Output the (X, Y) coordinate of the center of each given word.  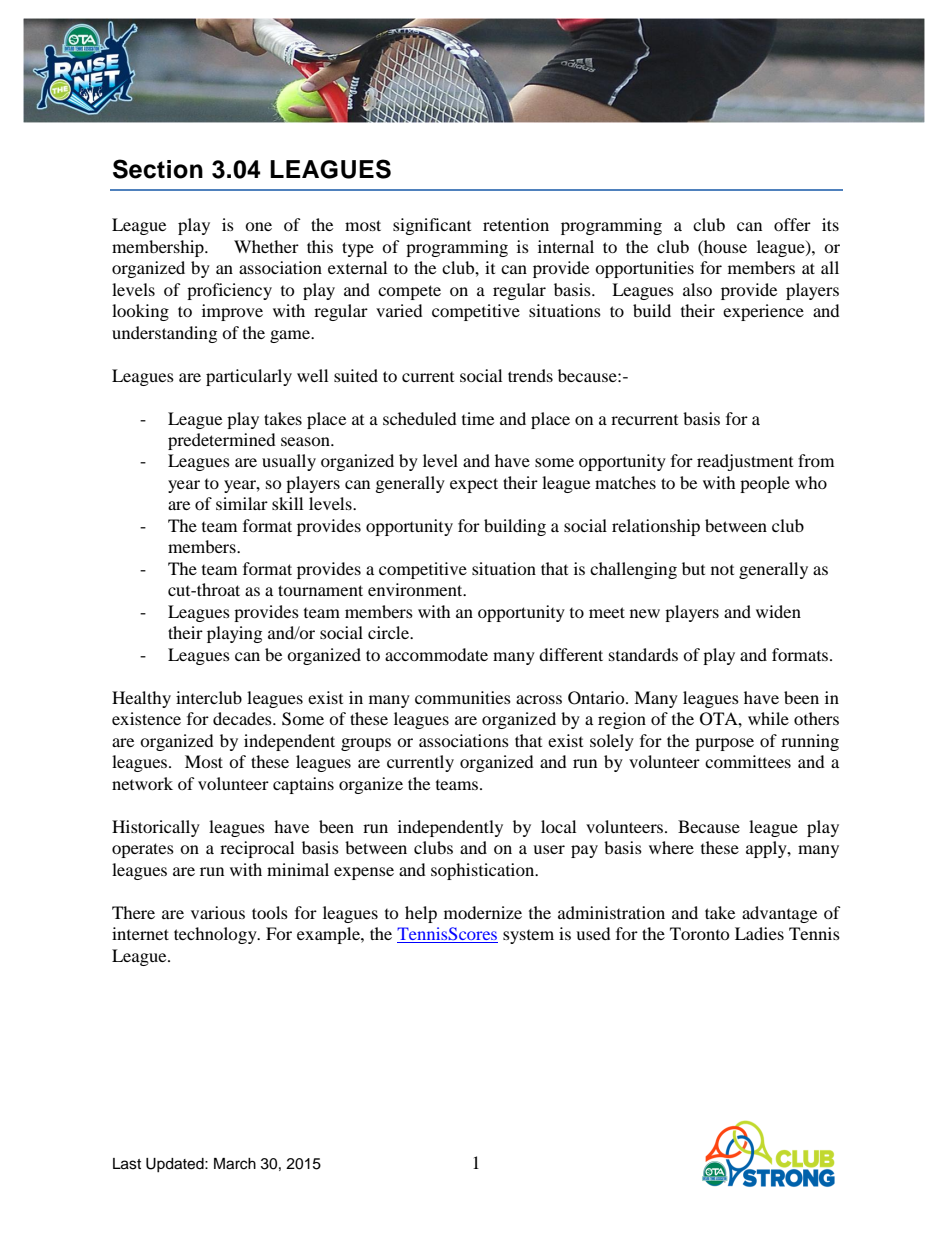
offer (792, 224)
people (765, 484)
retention (516, 224)
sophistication (484, 871)
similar (242, 503)
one (258, 226)
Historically (156, 828)
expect (474, 485)
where (671, 847)
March (235, 1164)
